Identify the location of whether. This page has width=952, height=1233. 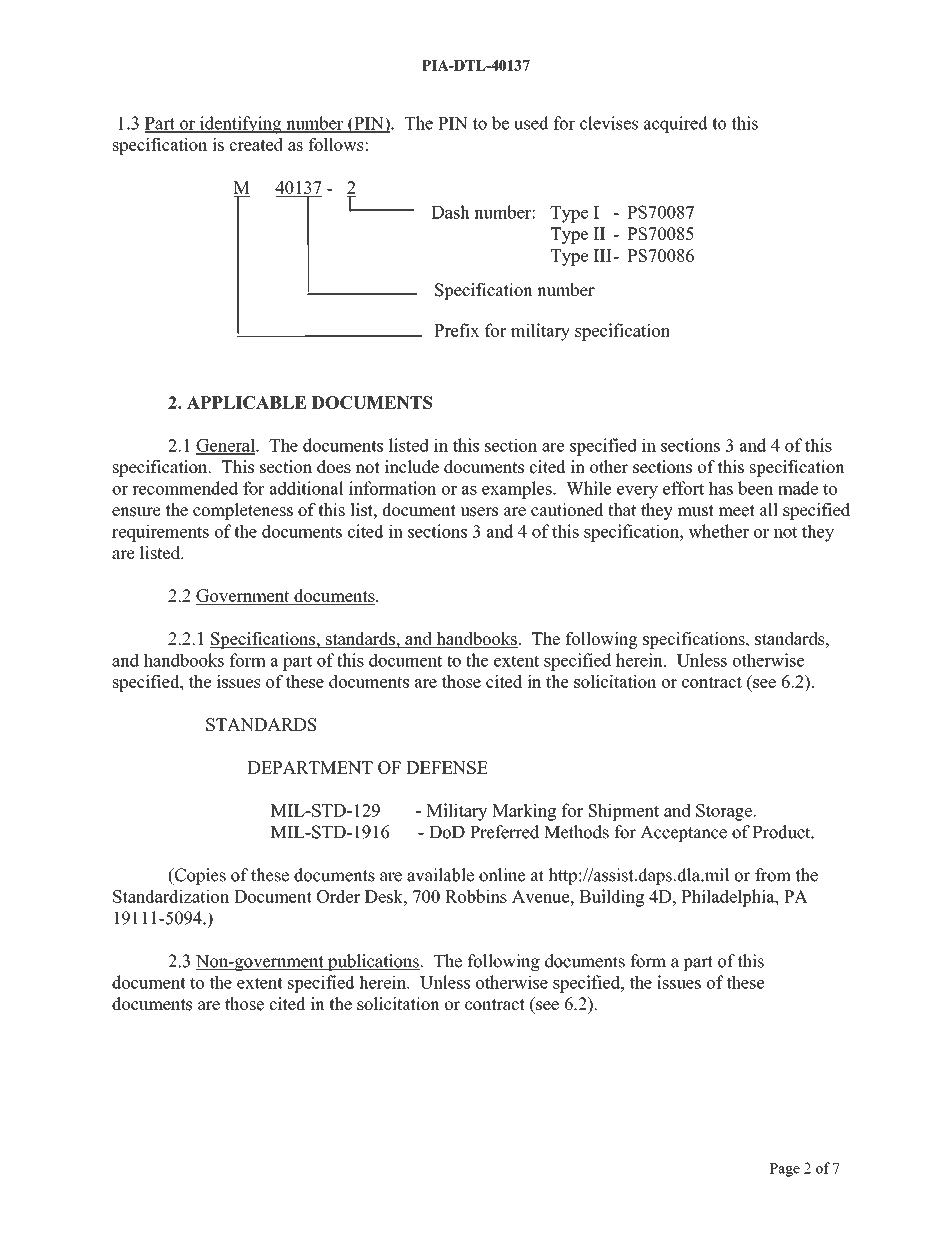
(718, 531).
